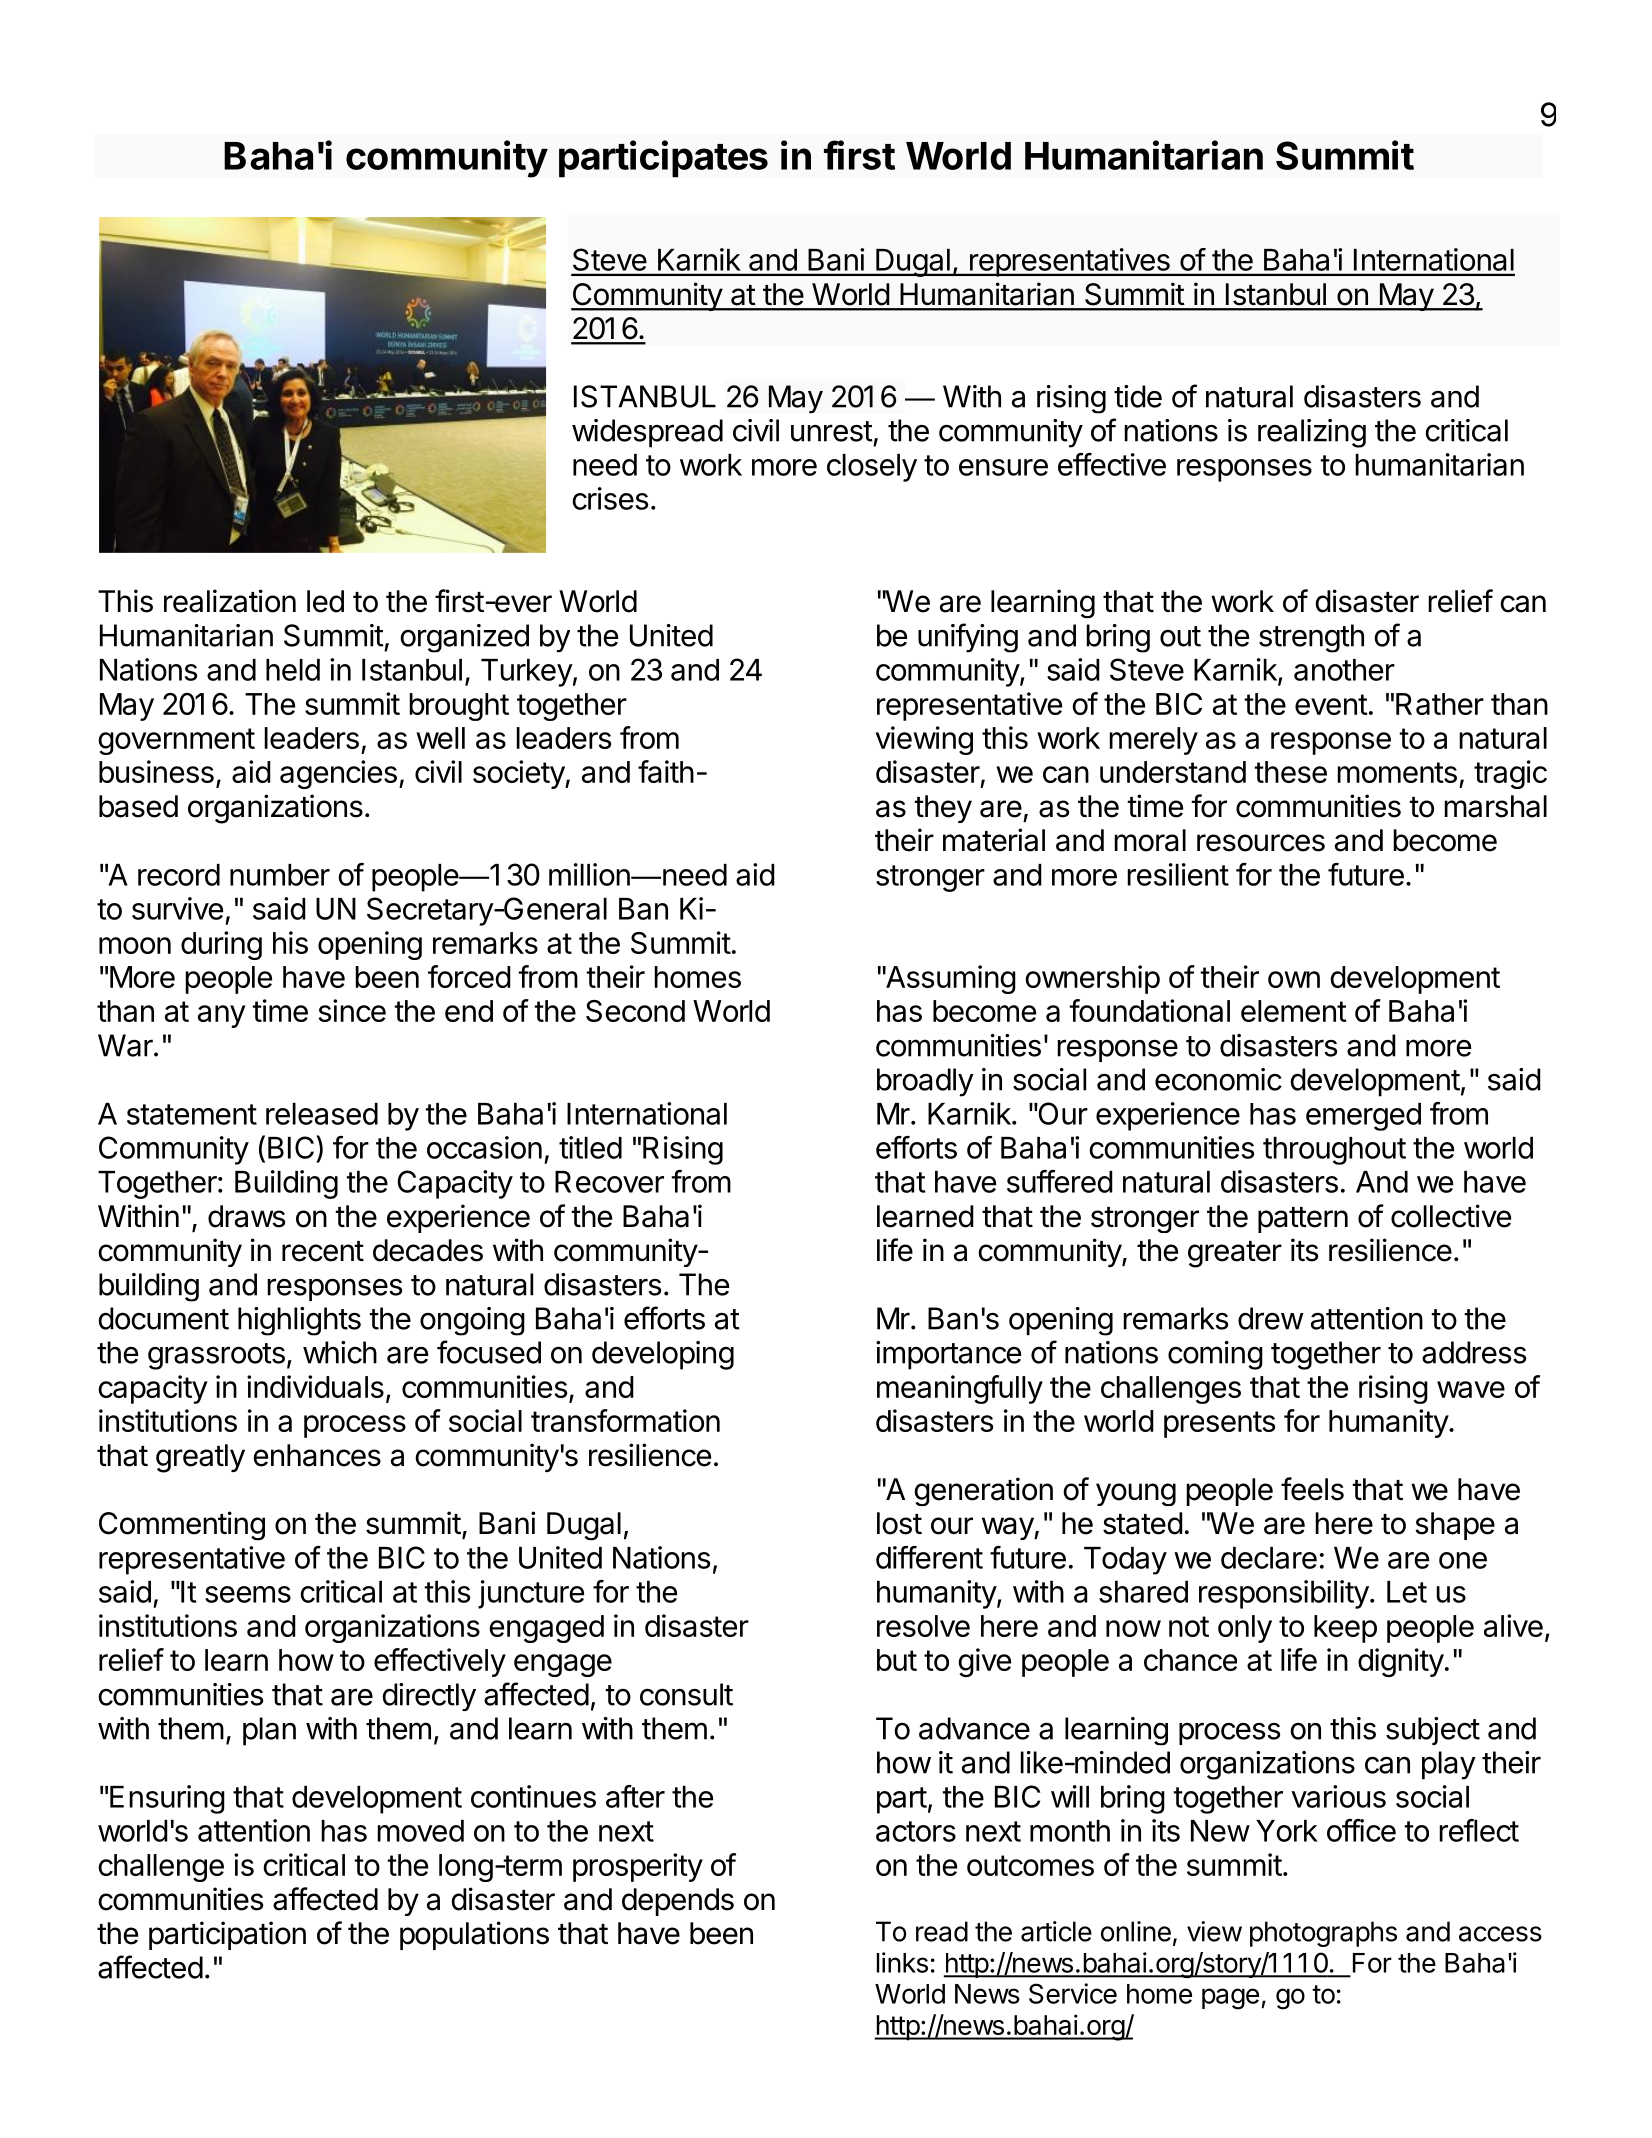 Image resolution: width=1652 pixels, height=2138 pixels. What do you see at coordinates (609, 1182) in the screenshot?
I see `Recover` at bounding box center [609, 1182].
